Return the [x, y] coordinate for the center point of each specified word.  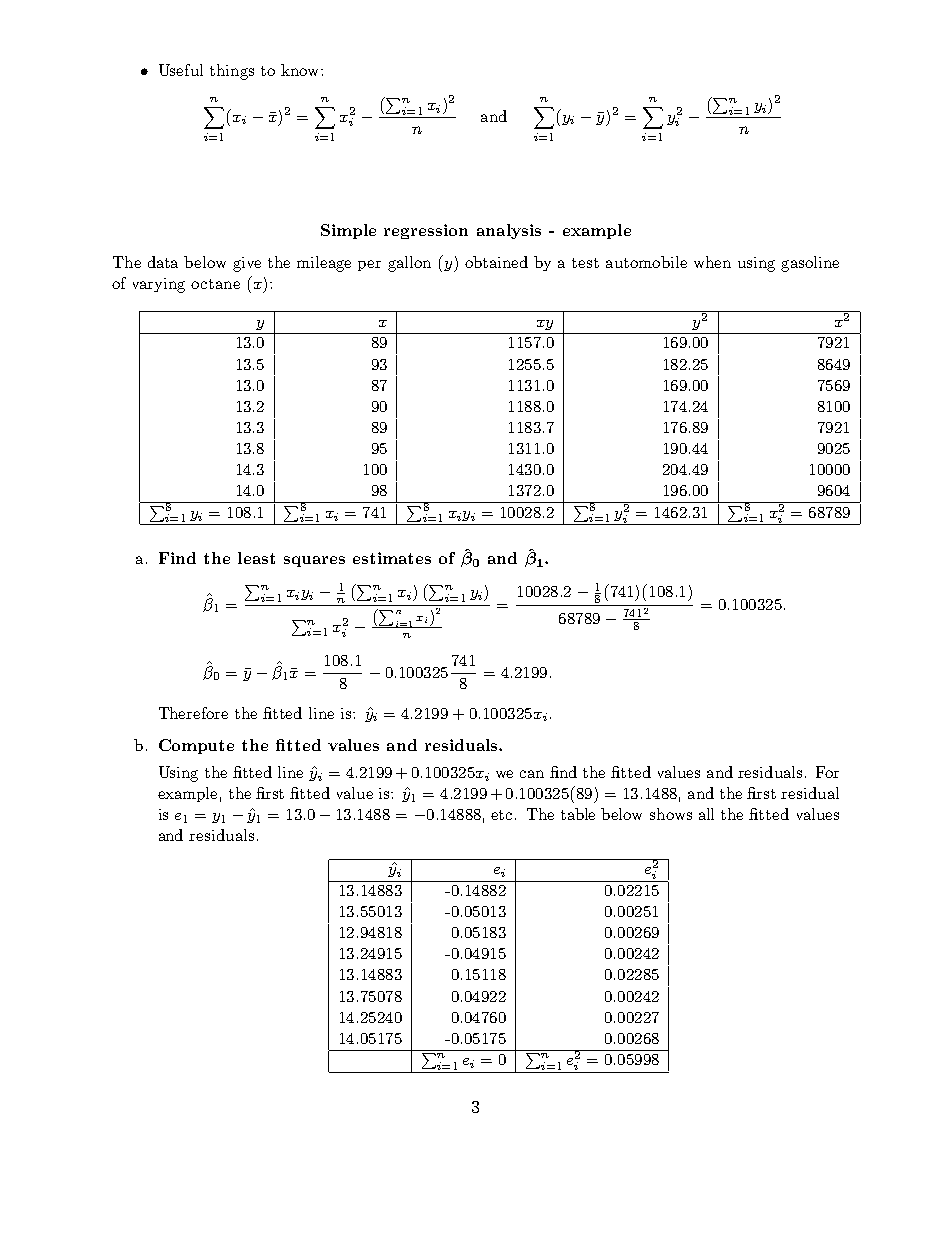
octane [215, 284]
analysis [509, 231]
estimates [392, 558]
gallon [409, 264]
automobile [646, 262]
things [232, 72]
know [301, 70]
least [256, 558]
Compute [196, 746]
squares [314, 561]
